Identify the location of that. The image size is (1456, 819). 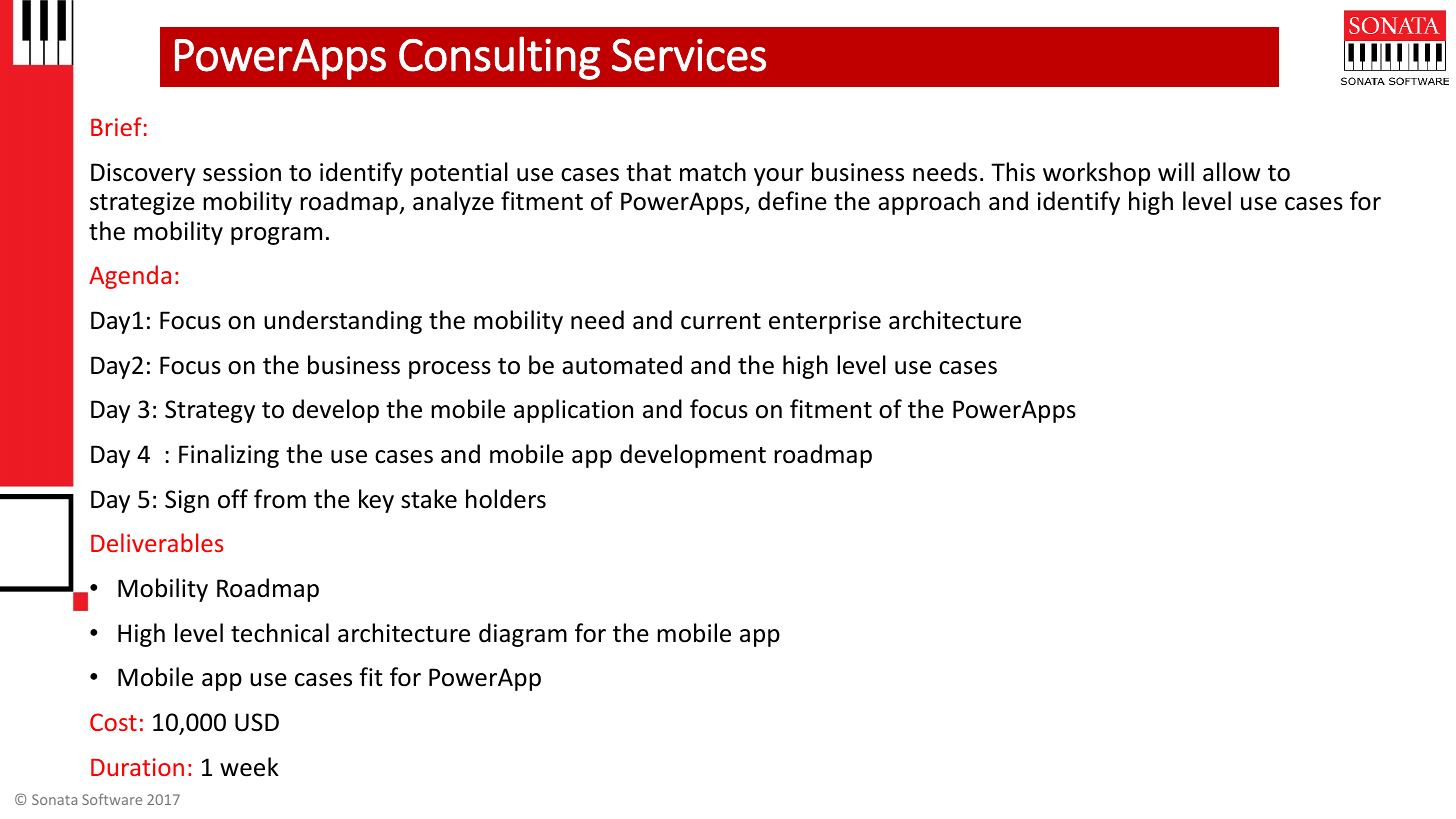
(648, 172).
